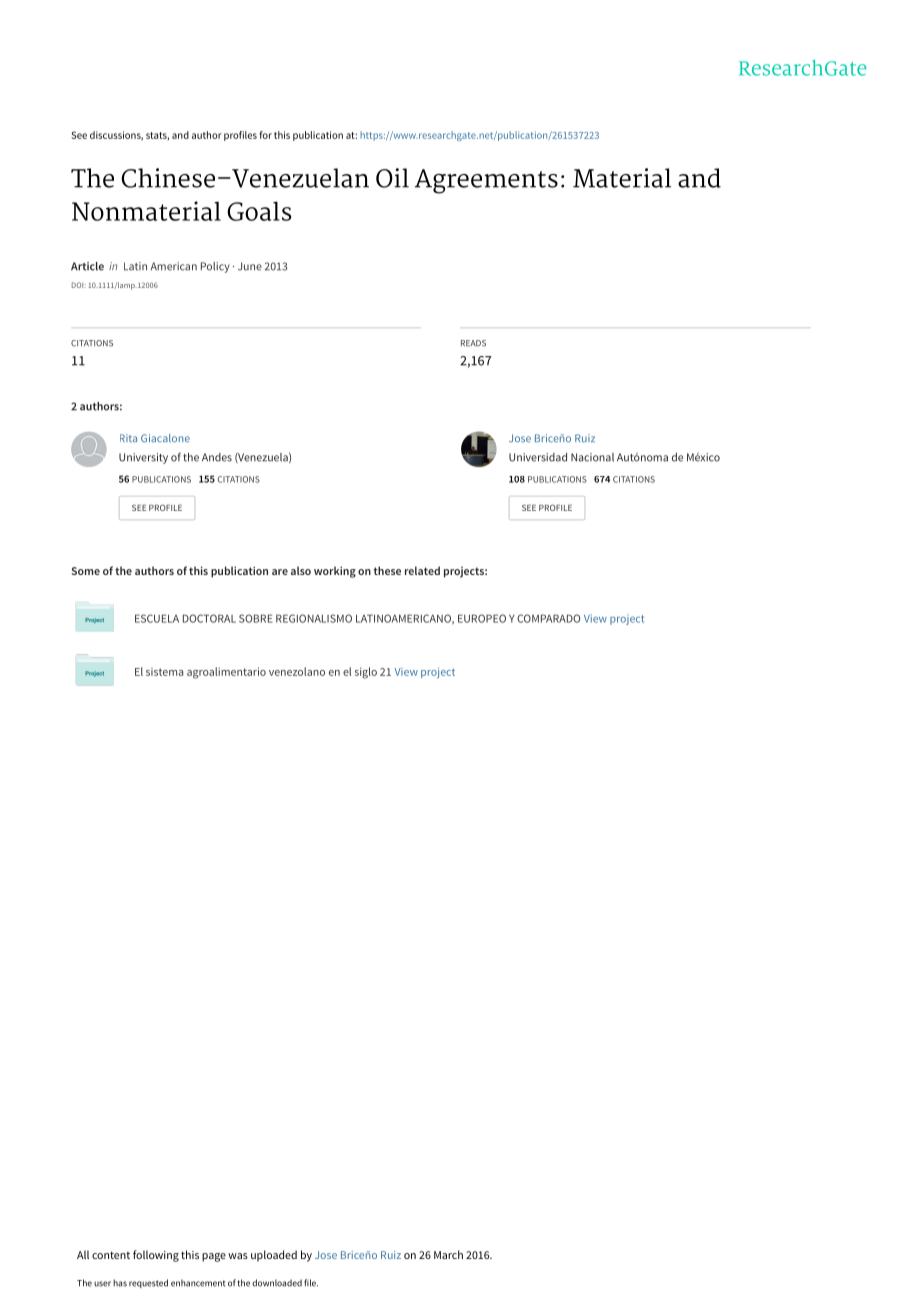 This image has width=921, height=1316. Describe the element at coordinates (486, 181) in the image. I see `Agreements` at that location.
